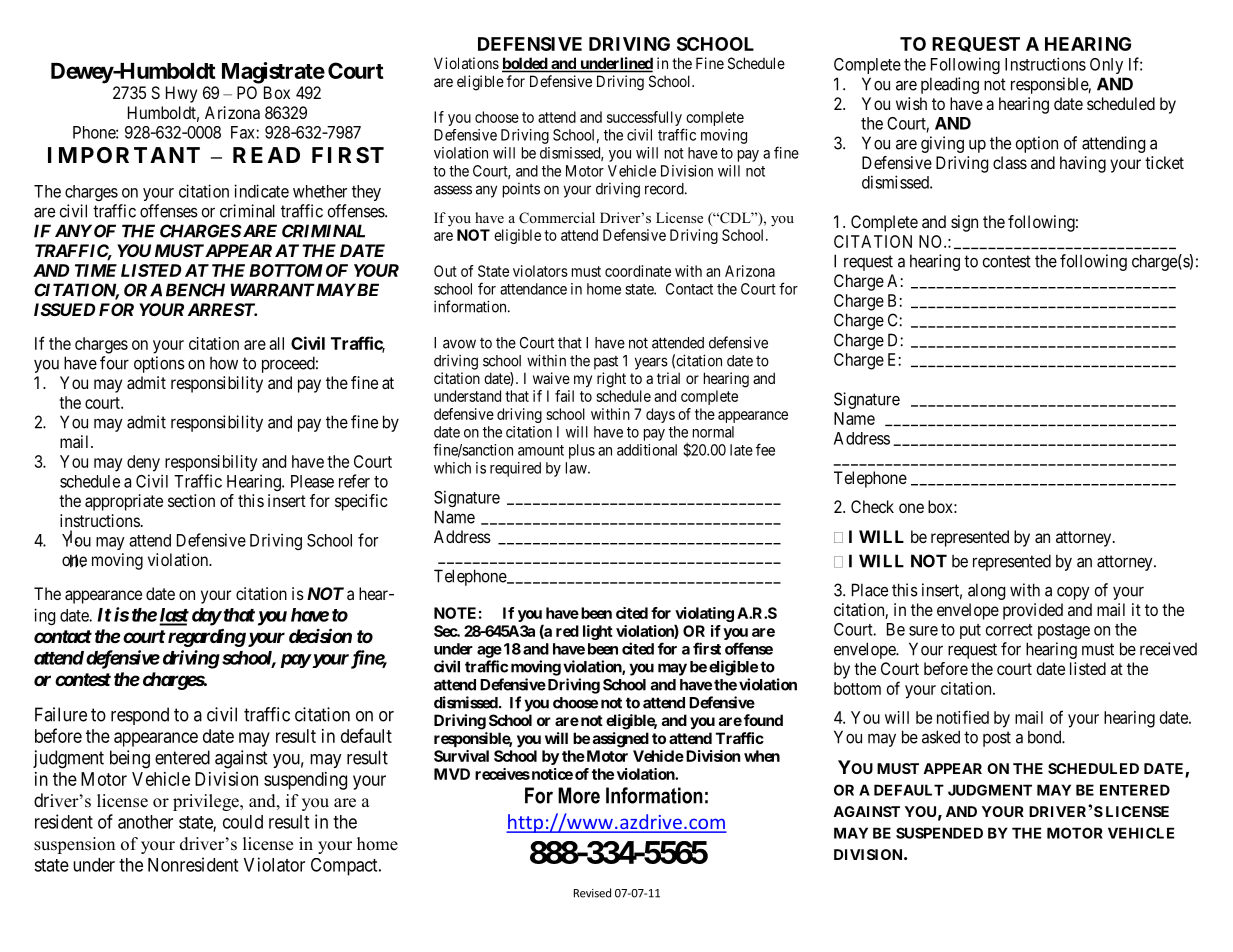 The image size is (1233, 952). What do you see at coordinates (243, 822) in the screenshot?
I see `could` at bounding box center [243, 822].
